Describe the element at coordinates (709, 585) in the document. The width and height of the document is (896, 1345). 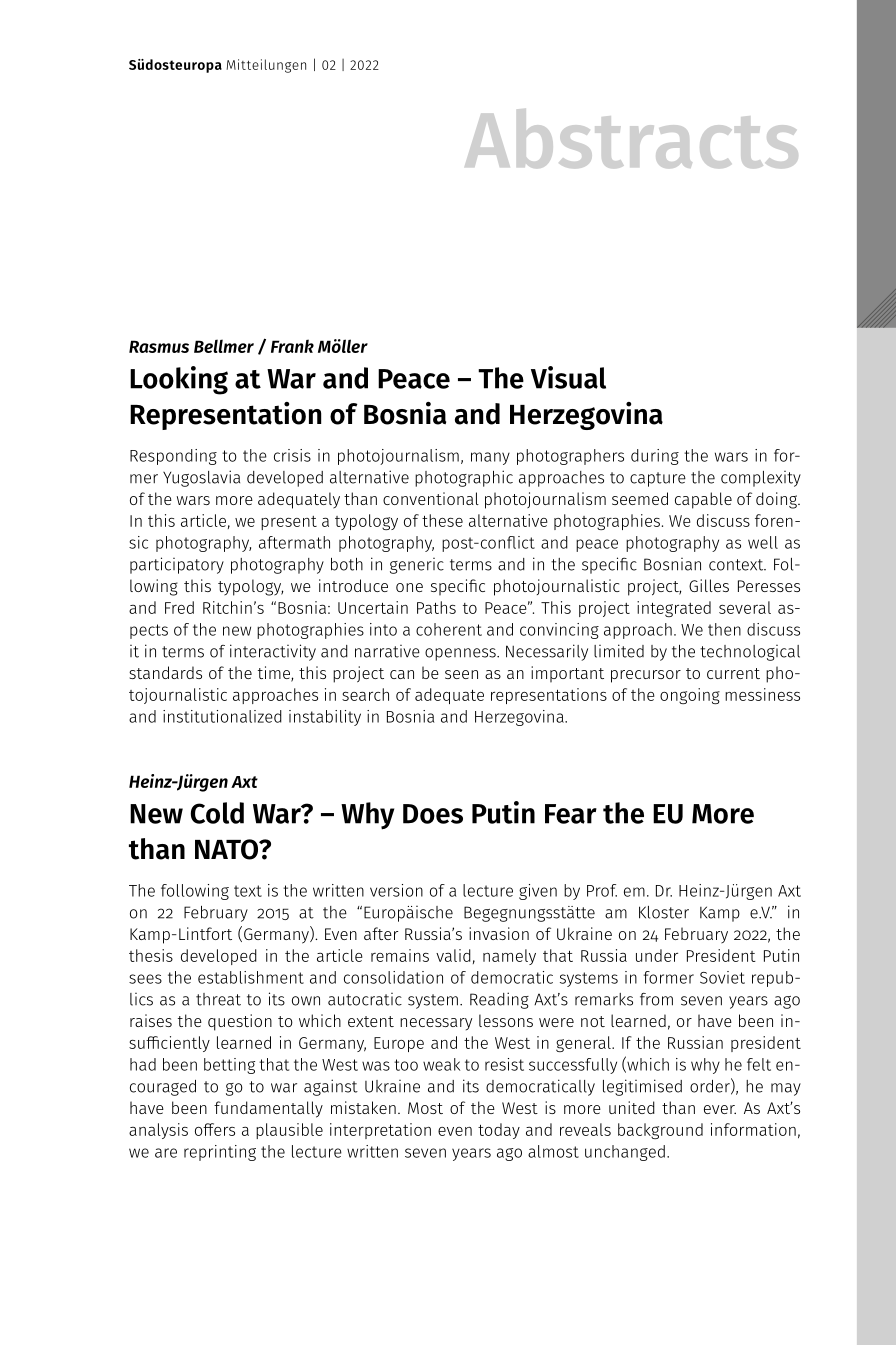
I see `Gilles` at that location.
